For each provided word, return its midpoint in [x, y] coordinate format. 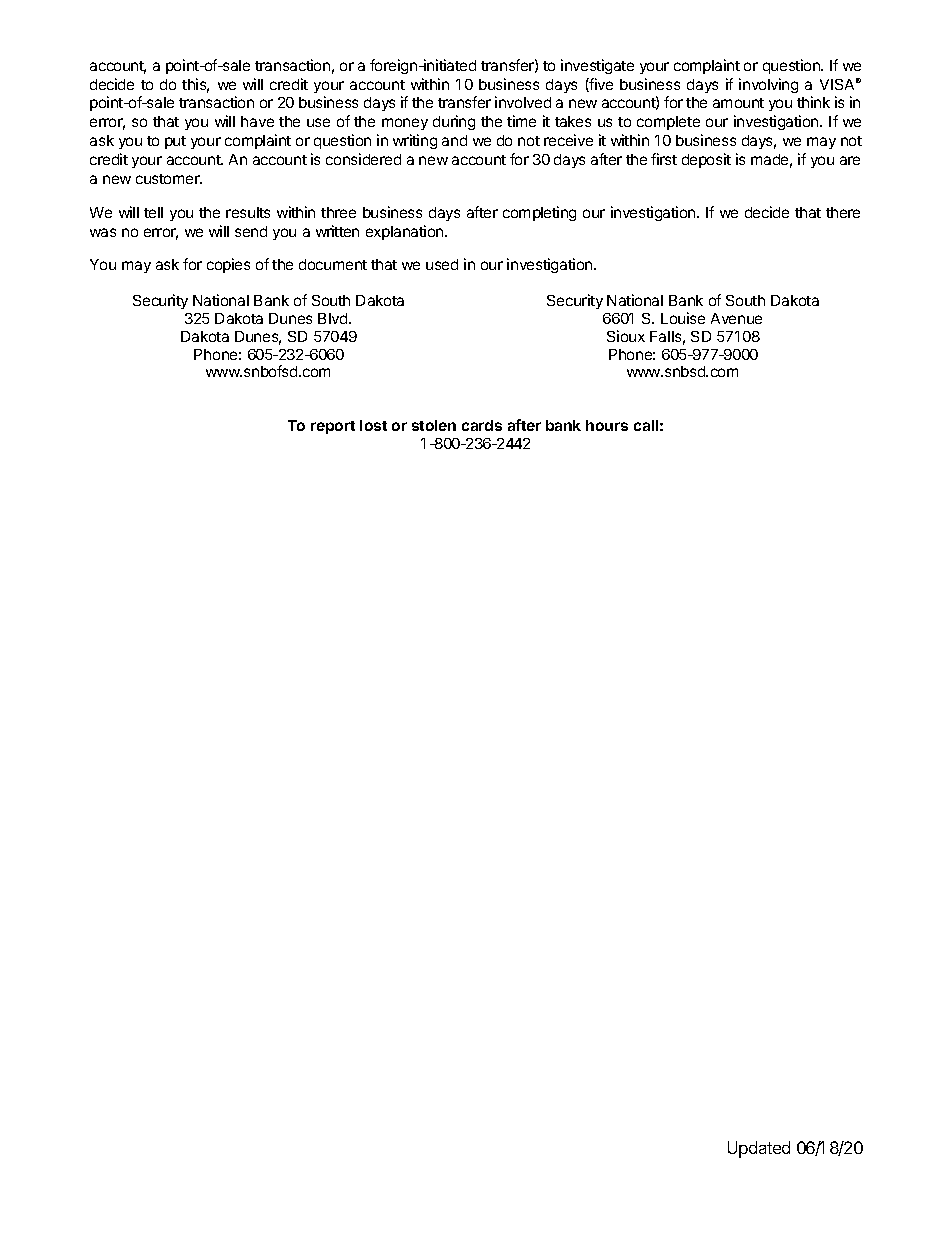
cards [482, 425]
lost [373, 425]
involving [768, 85]
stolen [434, 425]
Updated [759, 1149]
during [454, 122]
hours [607, 425]
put [175, 142]
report [333, 427]
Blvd [334, 318]
